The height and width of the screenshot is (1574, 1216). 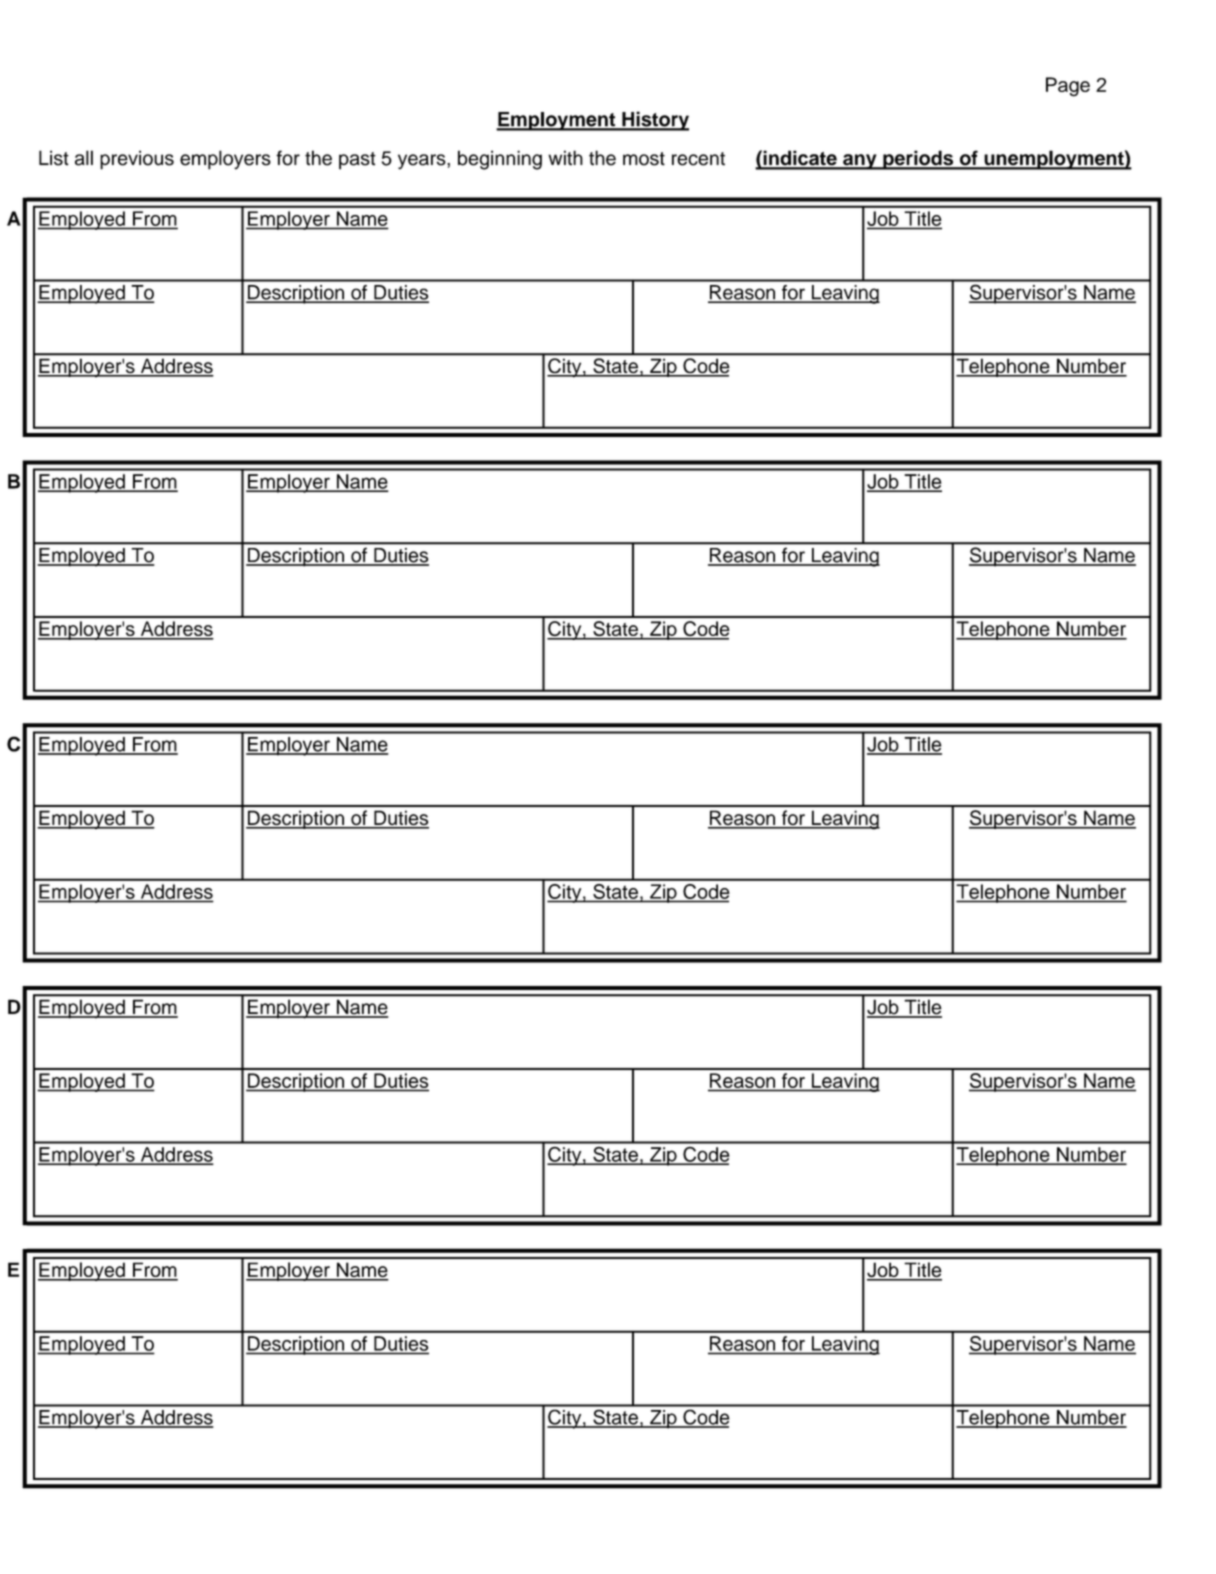 What do you see at coordinates (84, 158) in the screenshot?
I see `all` at bounding box center [84, 158].
